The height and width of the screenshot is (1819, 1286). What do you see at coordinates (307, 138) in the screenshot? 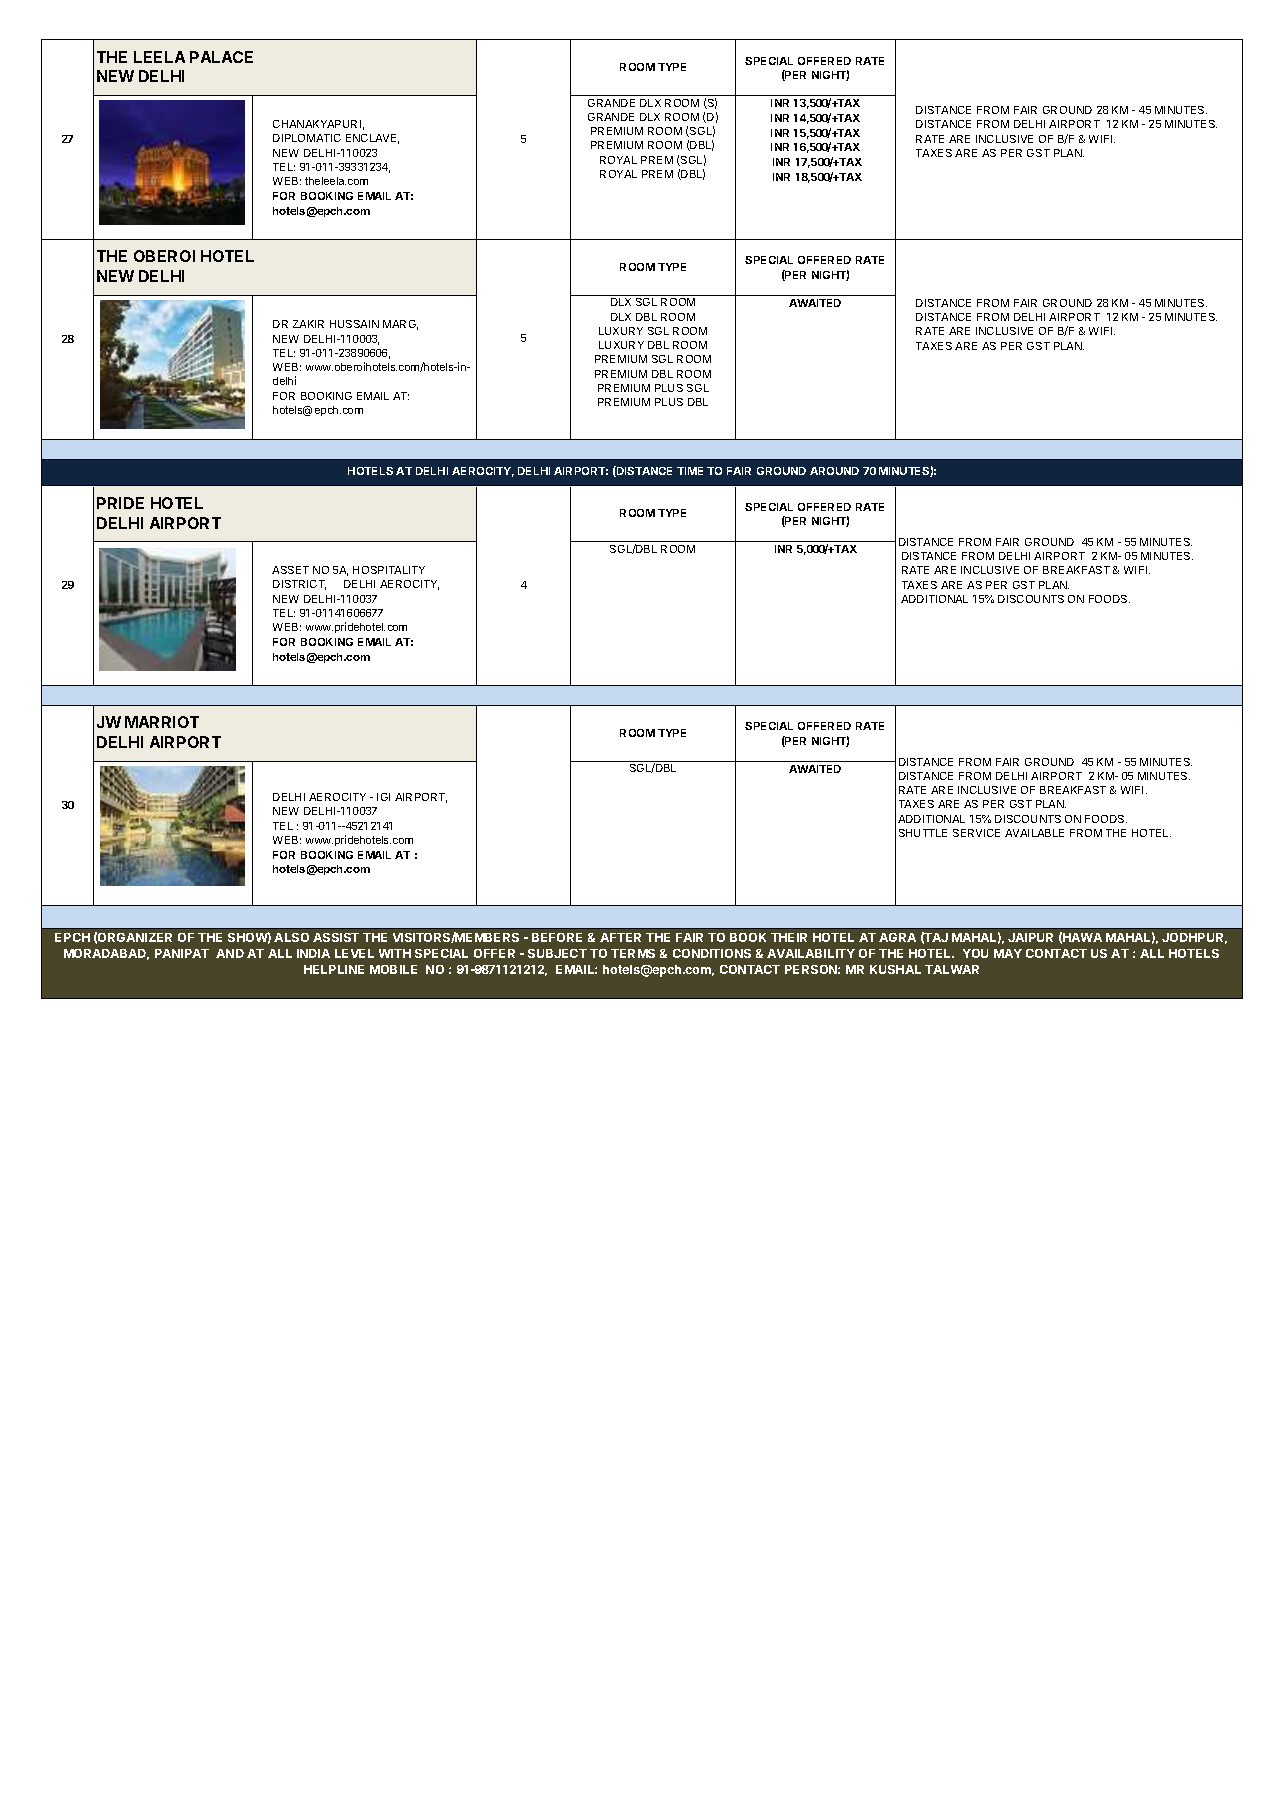
I see `DIPLOMATIC` at bounding box center [307, 138].
